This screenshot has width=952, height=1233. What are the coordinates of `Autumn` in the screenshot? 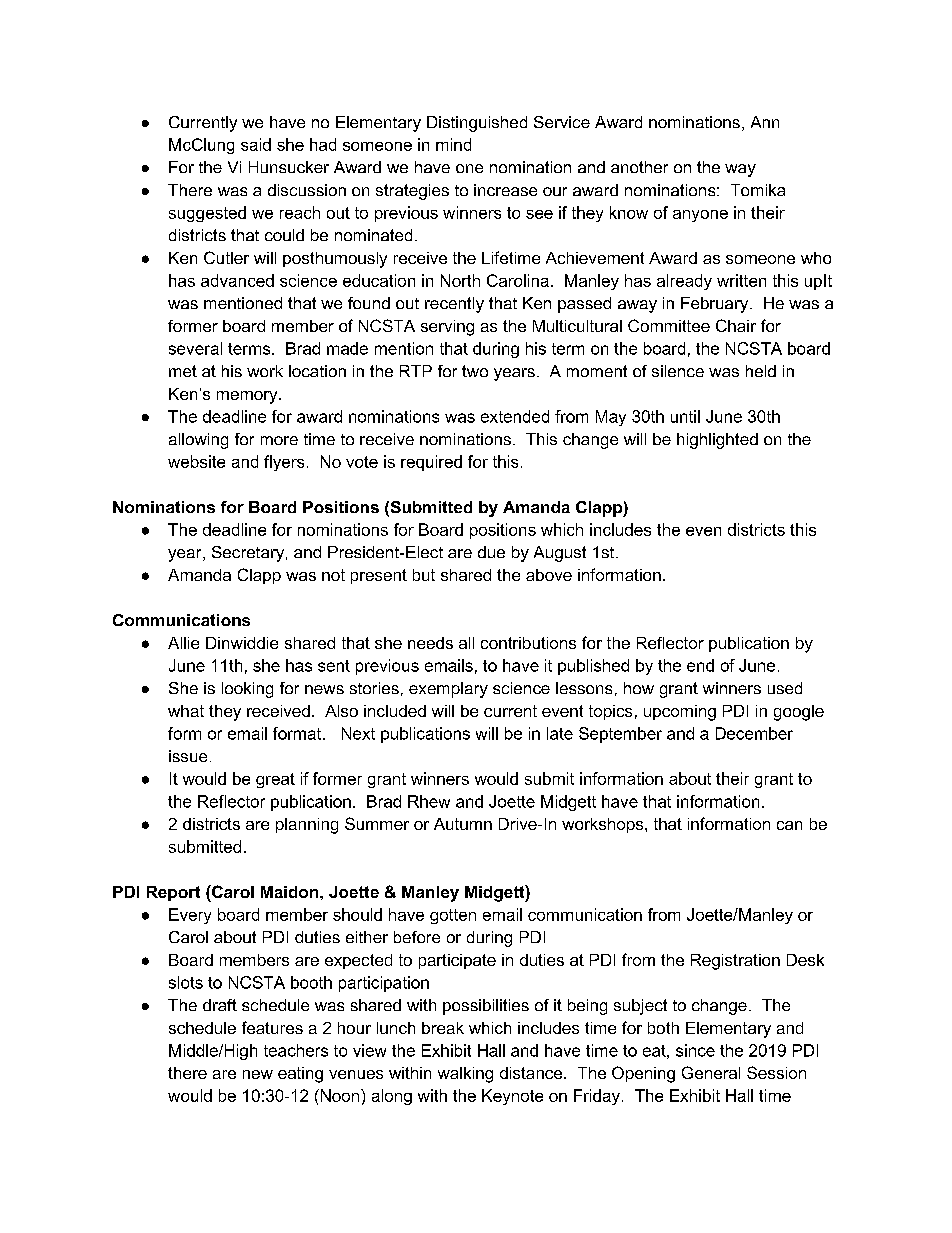 It's located at (463, 824).
